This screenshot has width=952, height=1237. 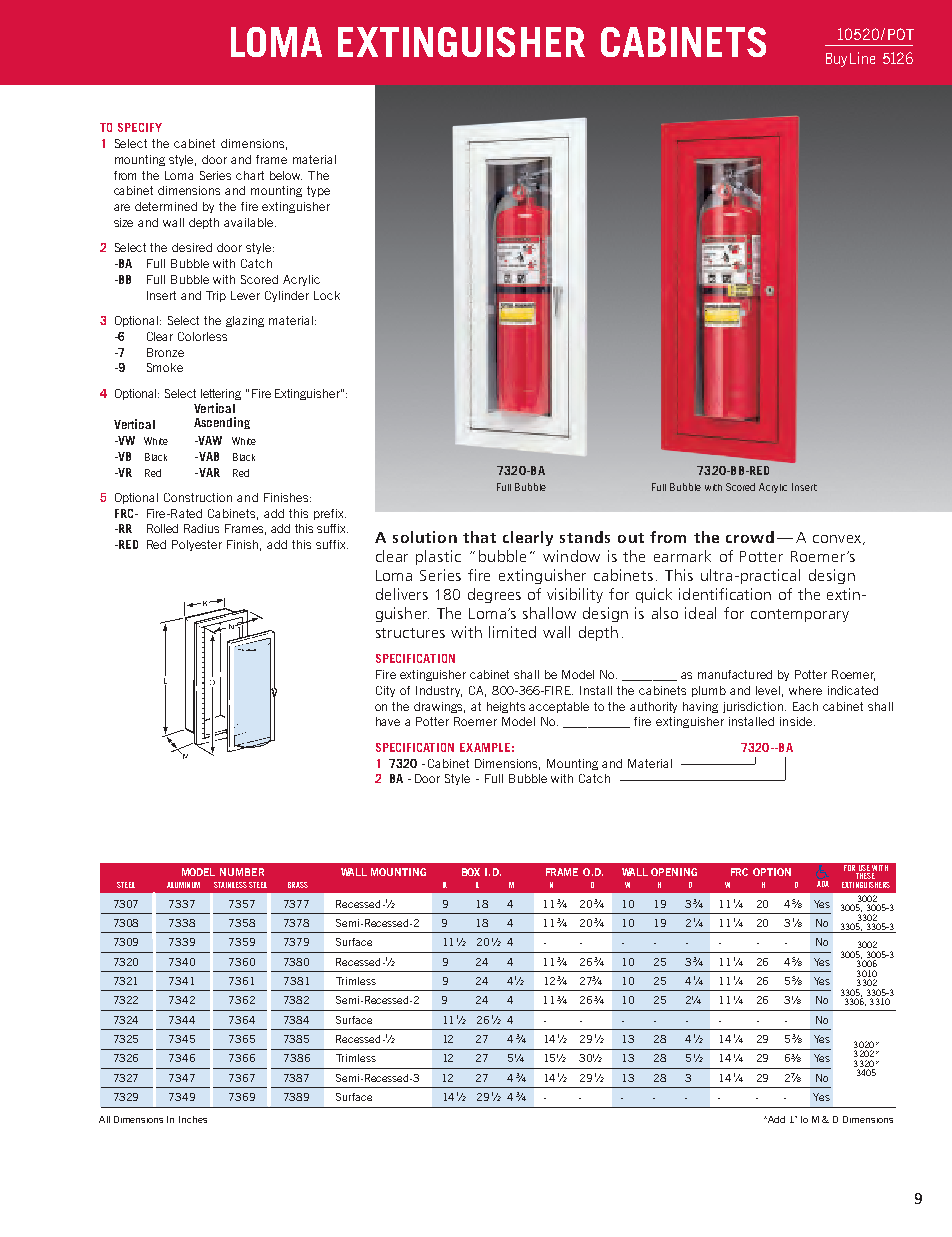 I want to click on BOX, so click(x=471, y=872).
